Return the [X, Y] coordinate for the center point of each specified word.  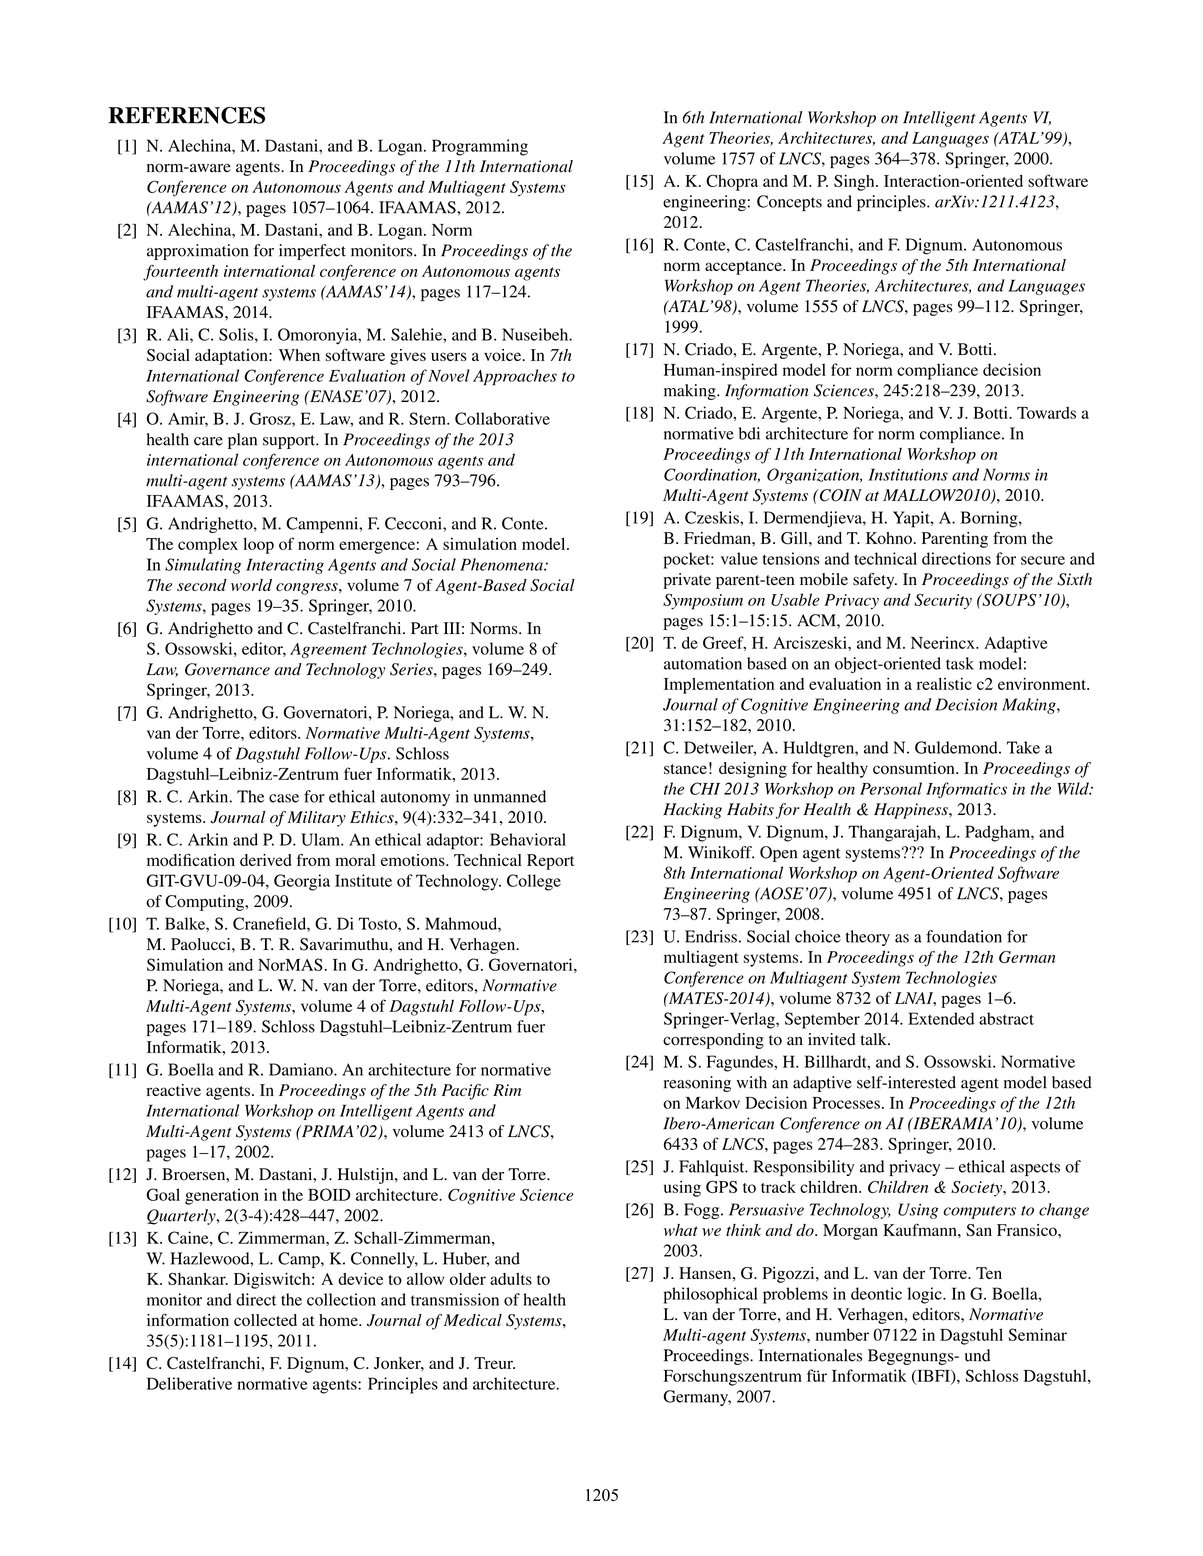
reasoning [697, 1084]
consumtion [915, 768]
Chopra [732, 182]
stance [685, 769]
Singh [855, 182]
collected [265, 1320]
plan [242, 441]
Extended [941, 1018]
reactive [173, 1090]
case [284, 798]
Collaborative [502, 418]
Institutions [908, 474]
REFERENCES [186, 115]
